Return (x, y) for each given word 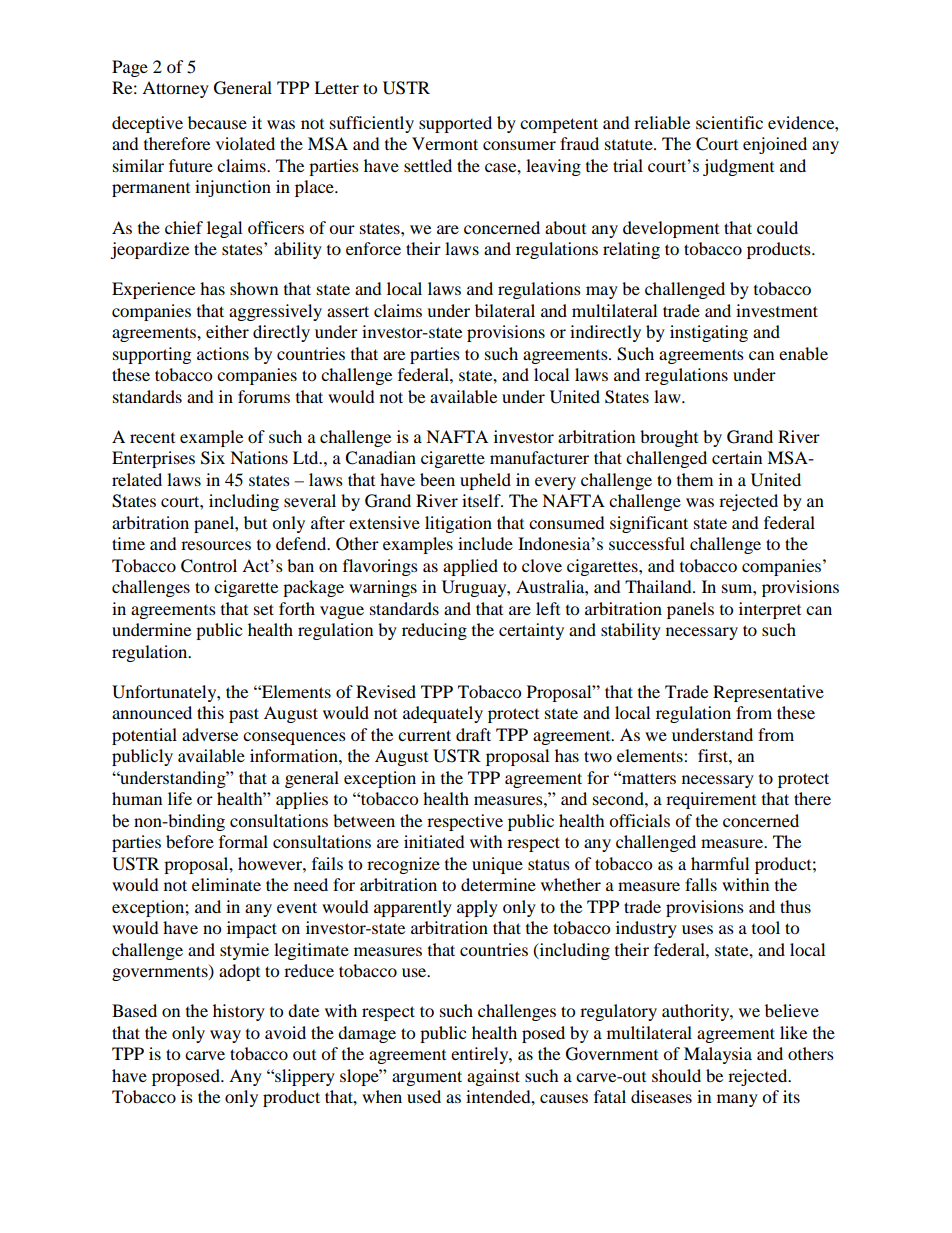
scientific (729, 122)
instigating (709, 333)
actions (223, 353)
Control (209, 566)
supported (455, 124)
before (190, 841)
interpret (770, 610)
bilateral (505, 310)
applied (470, 567)
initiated (434, 841)
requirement (711, 800)
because (217, 122)
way (225, 1036)
